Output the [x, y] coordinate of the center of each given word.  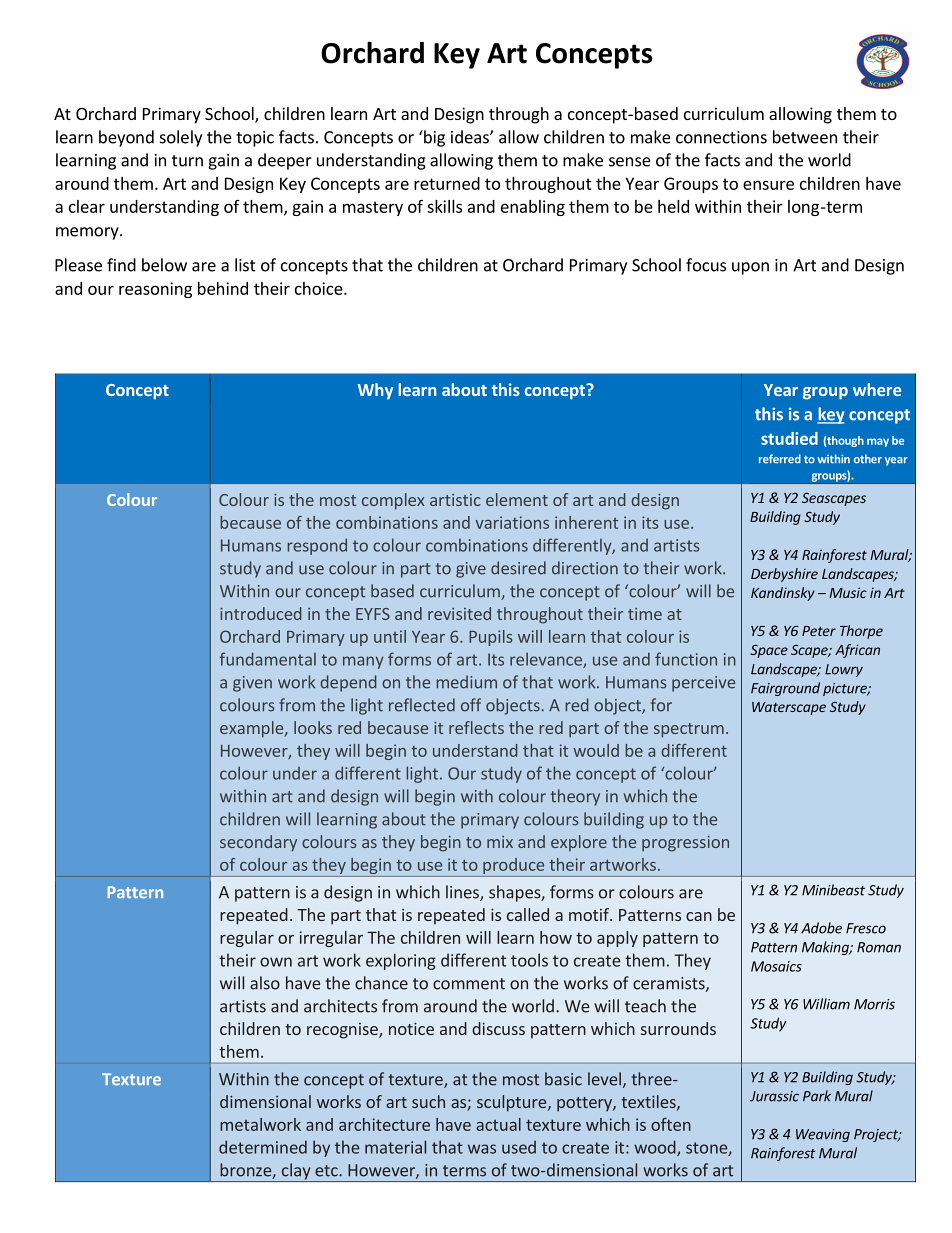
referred [780, 459]
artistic [455, 500]
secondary [258, 843]
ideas [471, 137]
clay [296, 1172]
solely [181, 138]
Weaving [823, 1135]
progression [685, 844]
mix [500, 842]
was [482, 1149]
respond [317, 546]
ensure [768, 185]
